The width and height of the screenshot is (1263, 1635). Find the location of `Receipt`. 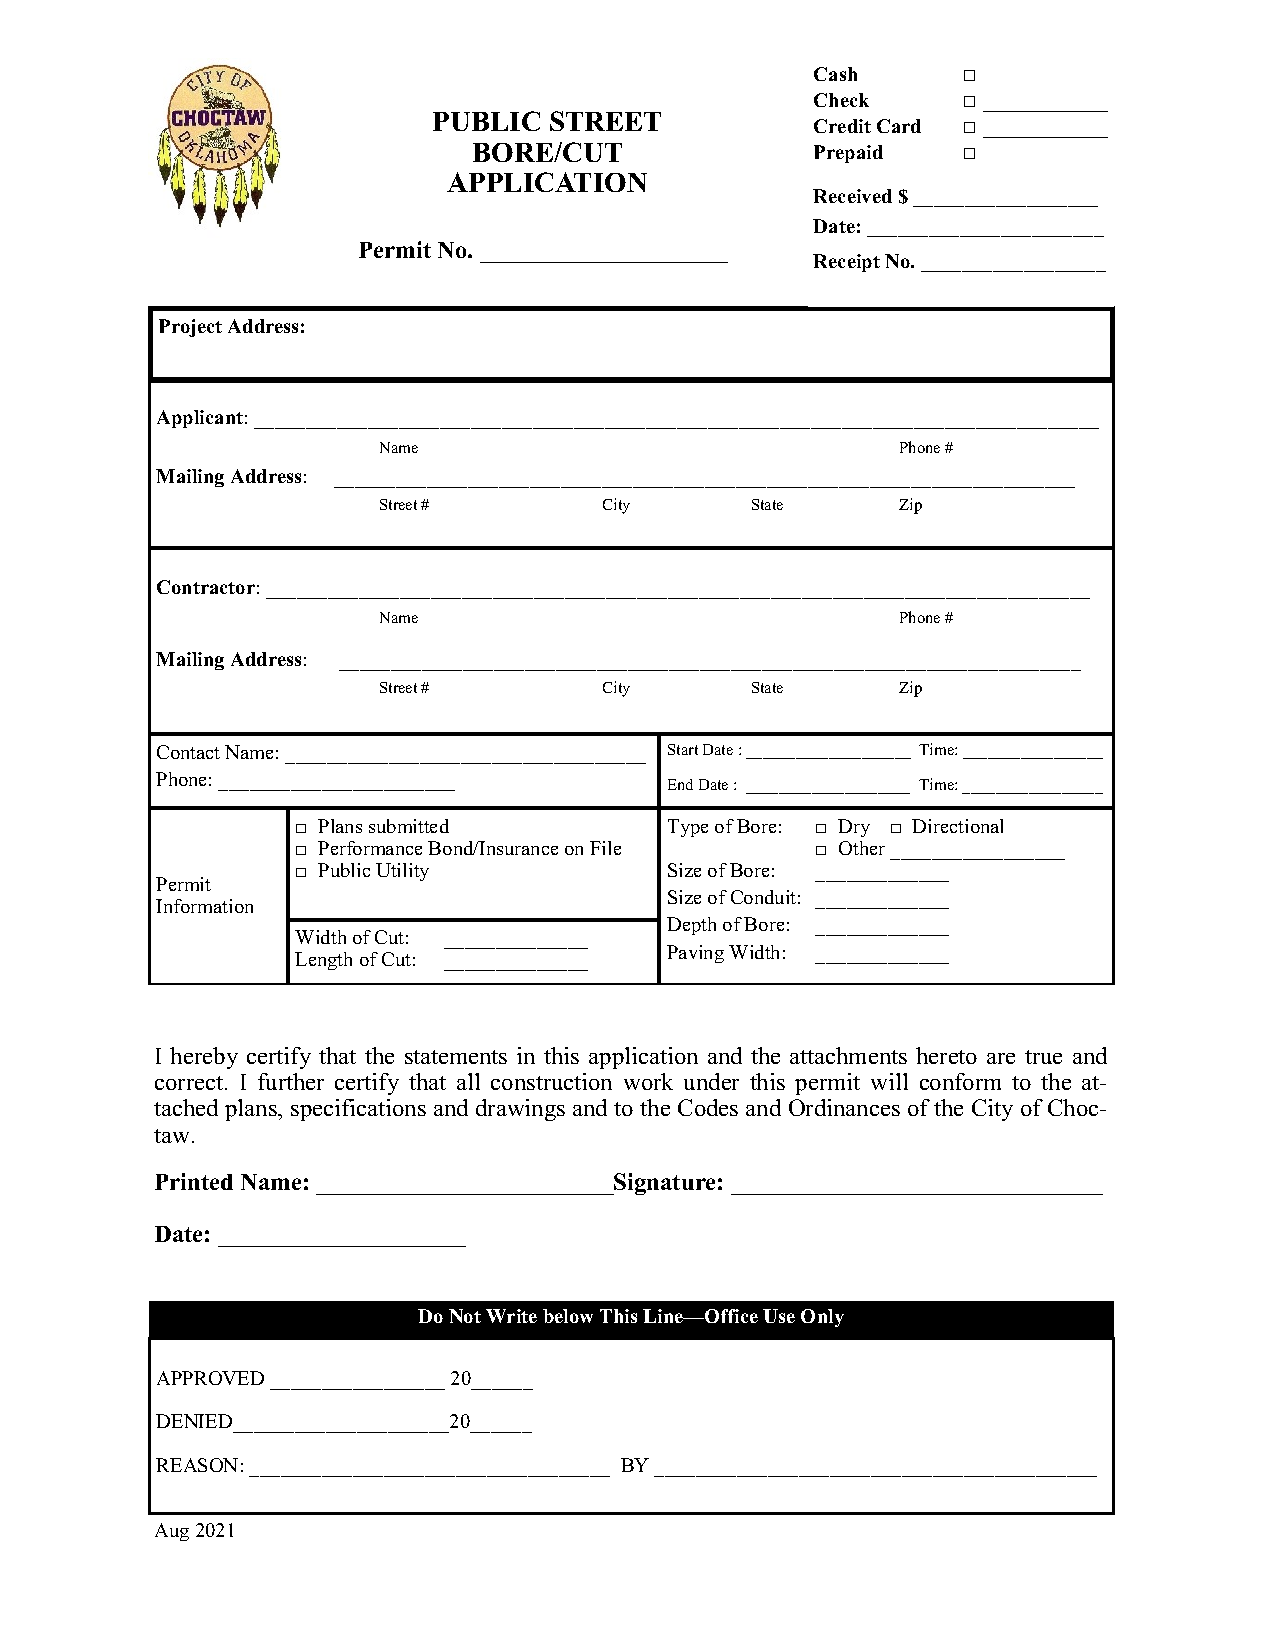

Receipt is located at coordinates (846, 263).
